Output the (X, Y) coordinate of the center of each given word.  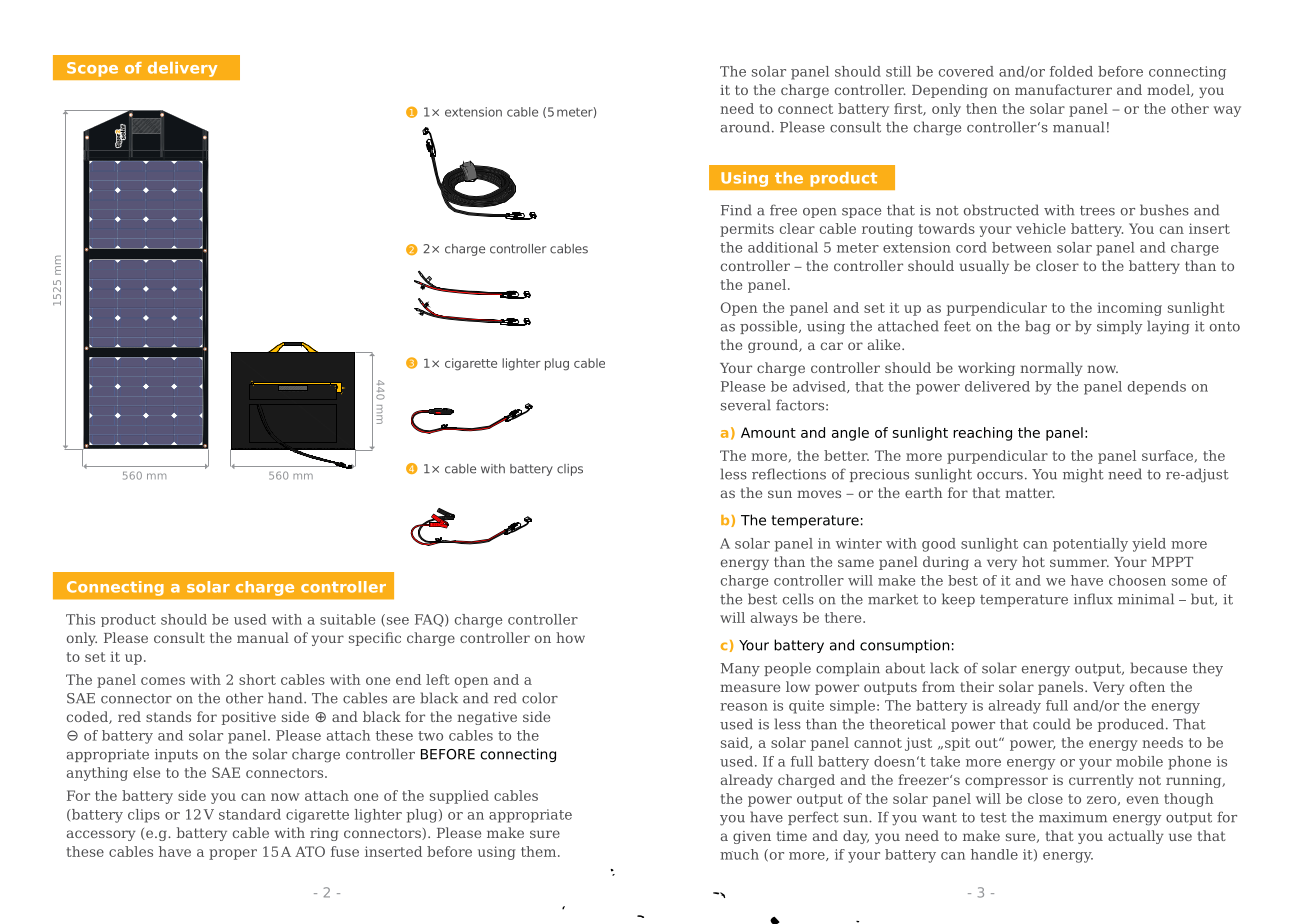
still (898, 71)
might (1083, 475)
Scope (92, 69)
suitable (347, 619)
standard (250, 814)
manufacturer (1063, 89)
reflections (789, 474)
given (752, 837)
